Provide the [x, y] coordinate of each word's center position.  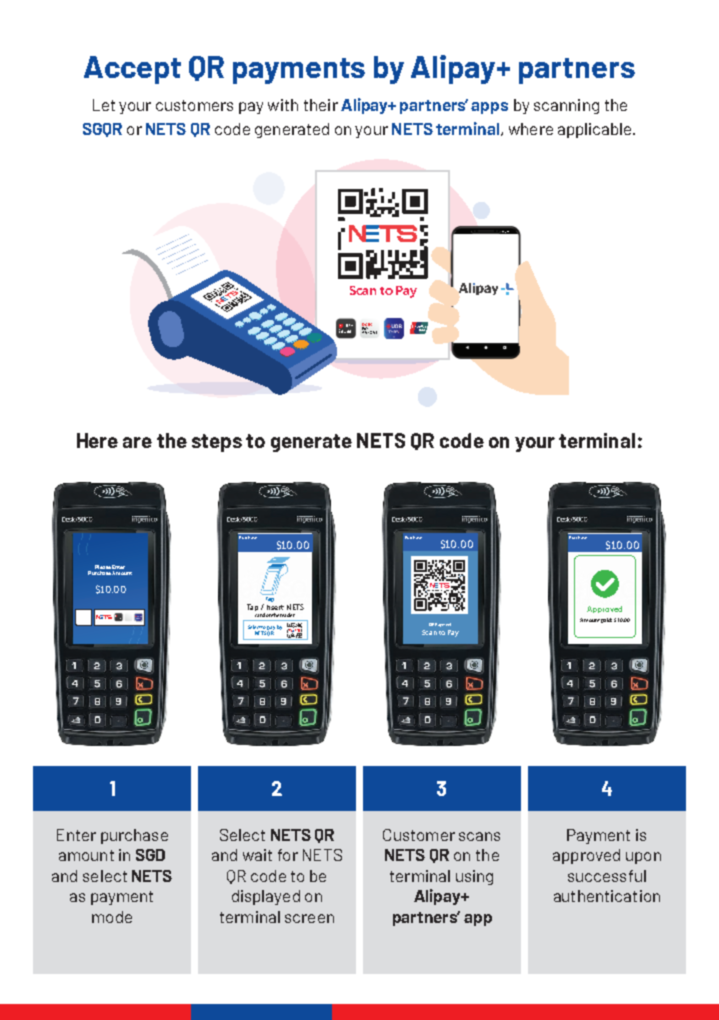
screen [309, 918]
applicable [596, 130]
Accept [132, 70]
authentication [607, 896]
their [321, 105]
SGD [150, 855]
